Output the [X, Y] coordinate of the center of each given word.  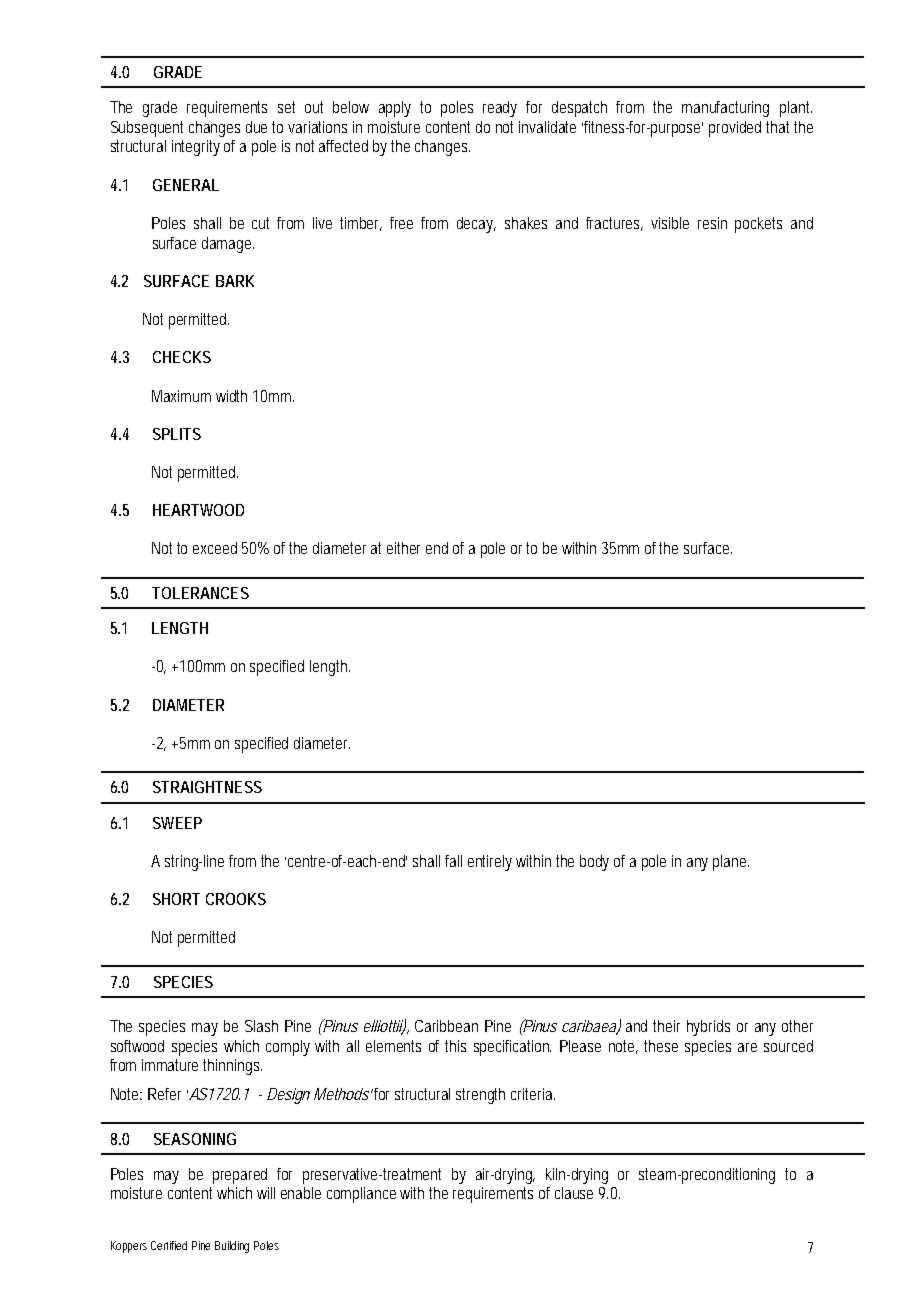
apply [395, 109]
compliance [364, 1195]
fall [453, 861]
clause [574, 1193]
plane [731, 863]
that [780, 127]
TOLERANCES [200, 593]
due [259, 127]
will [266, 1193]
